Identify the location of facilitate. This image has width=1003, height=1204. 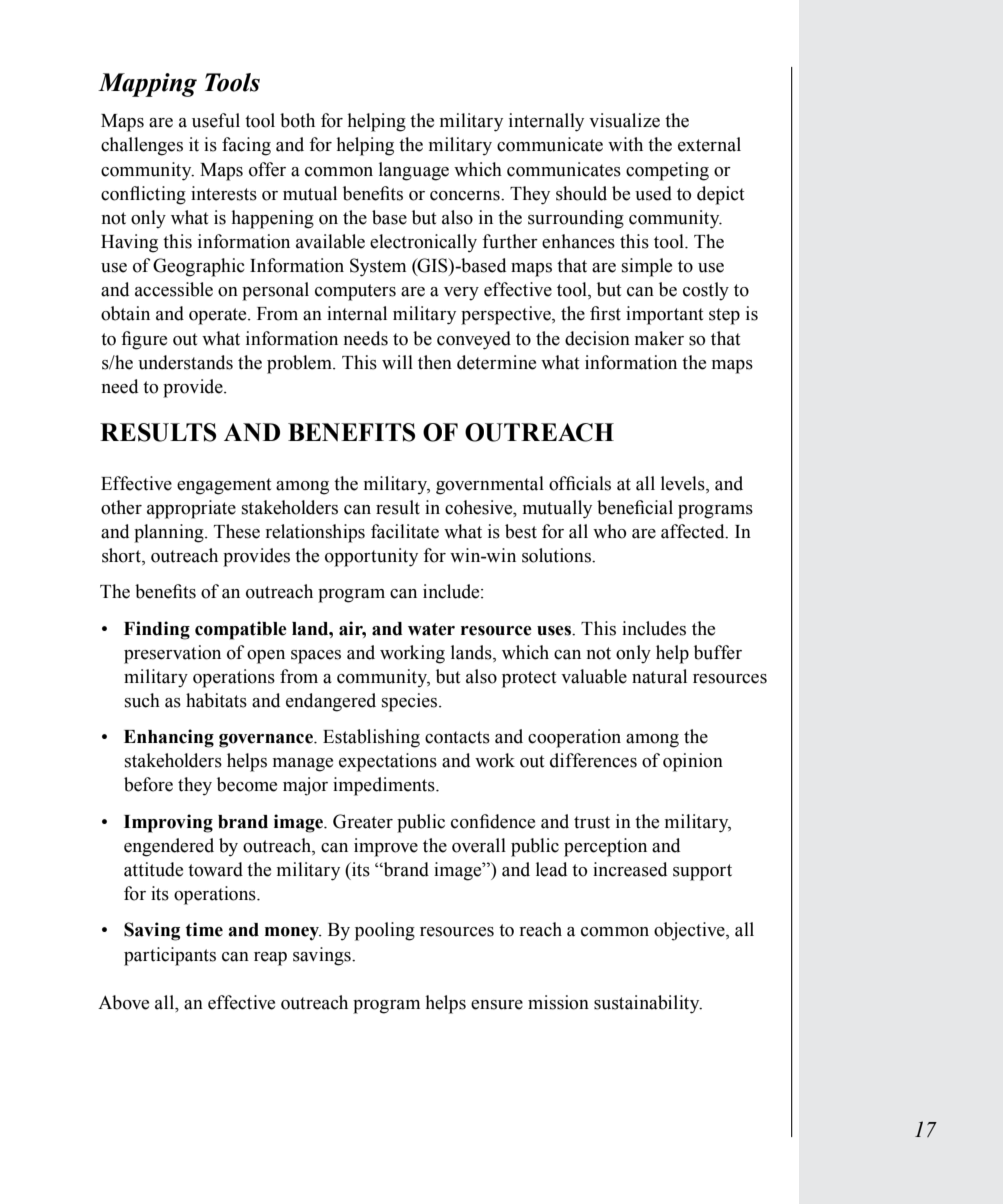
(405, 531).
